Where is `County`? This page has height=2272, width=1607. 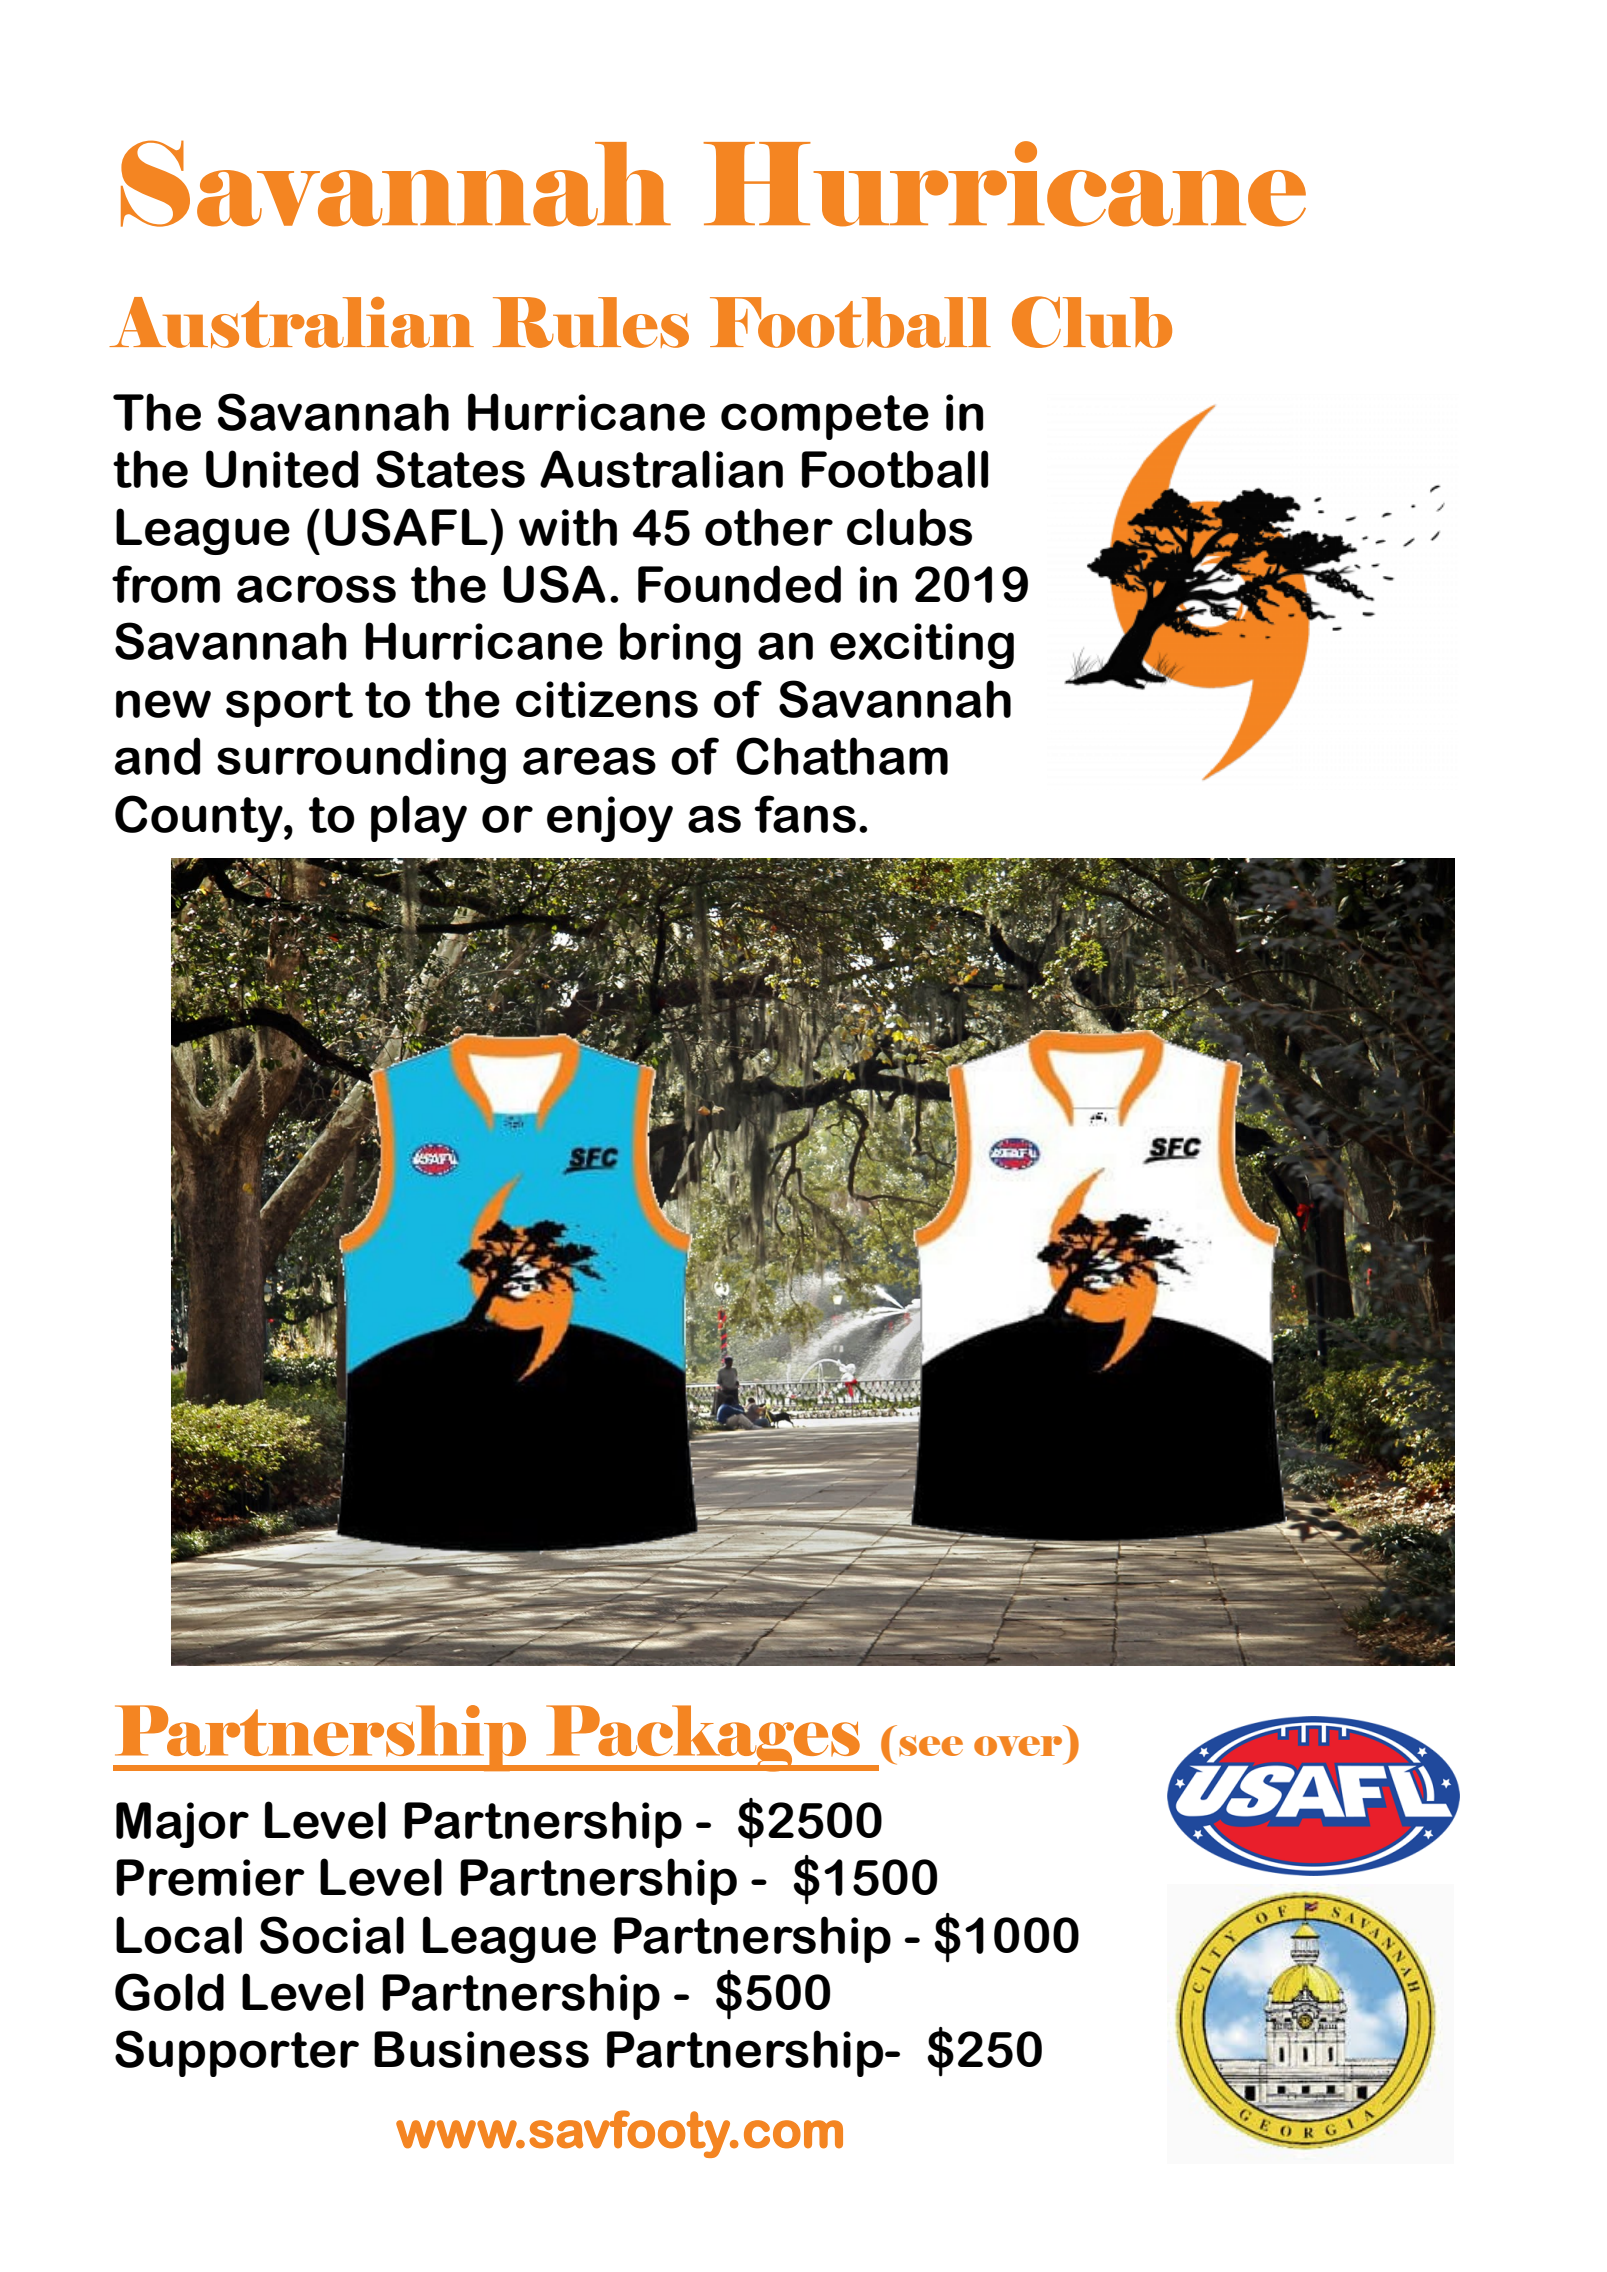
County is located at coordinates (200, 818).
